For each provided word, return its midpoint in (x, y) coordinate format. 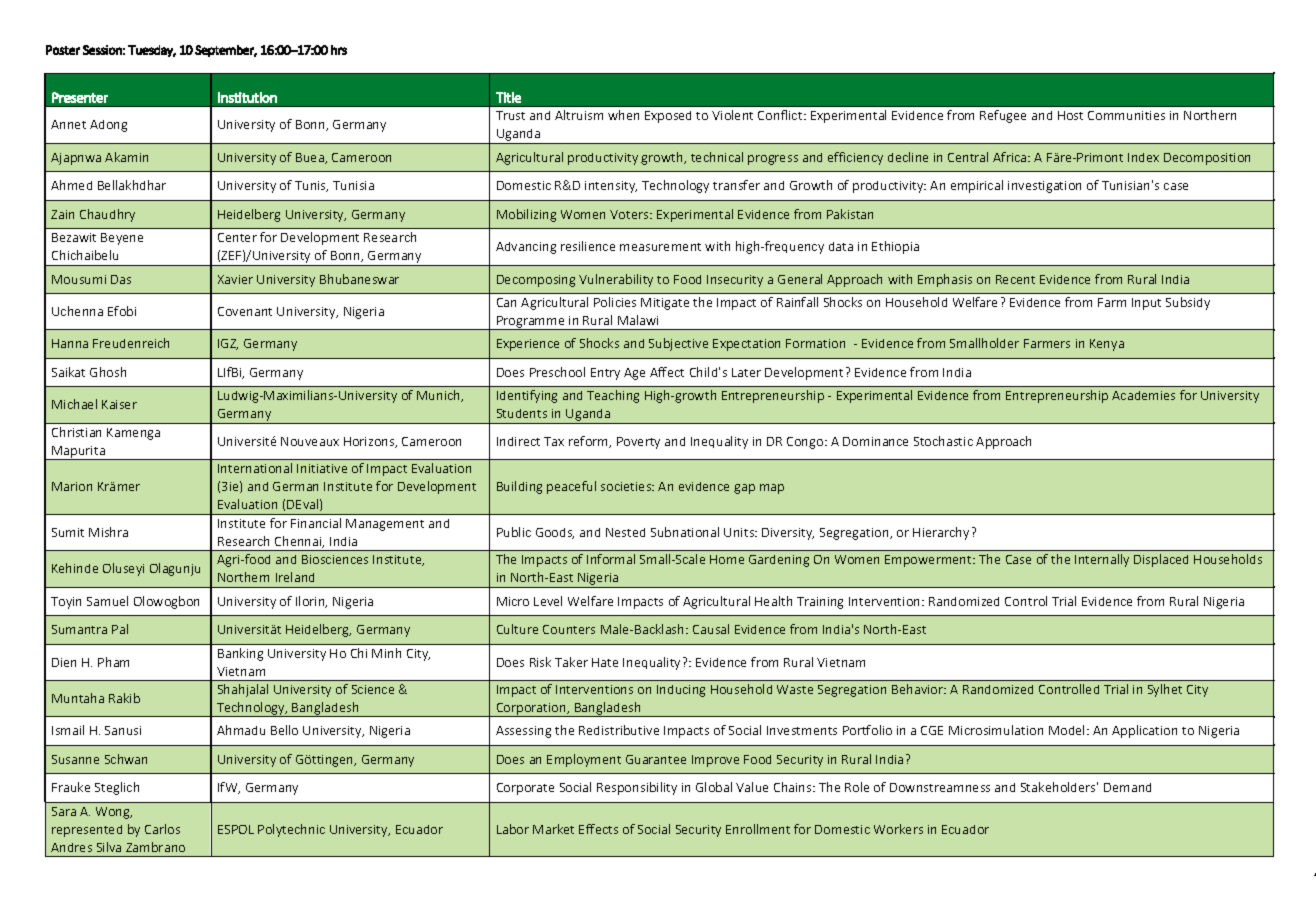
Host (1070, 115)
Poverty (638, 443)
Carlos (162, 829)
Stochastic (943, 441)
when (623, 115)
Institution (247, 97)
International (255, 468)
